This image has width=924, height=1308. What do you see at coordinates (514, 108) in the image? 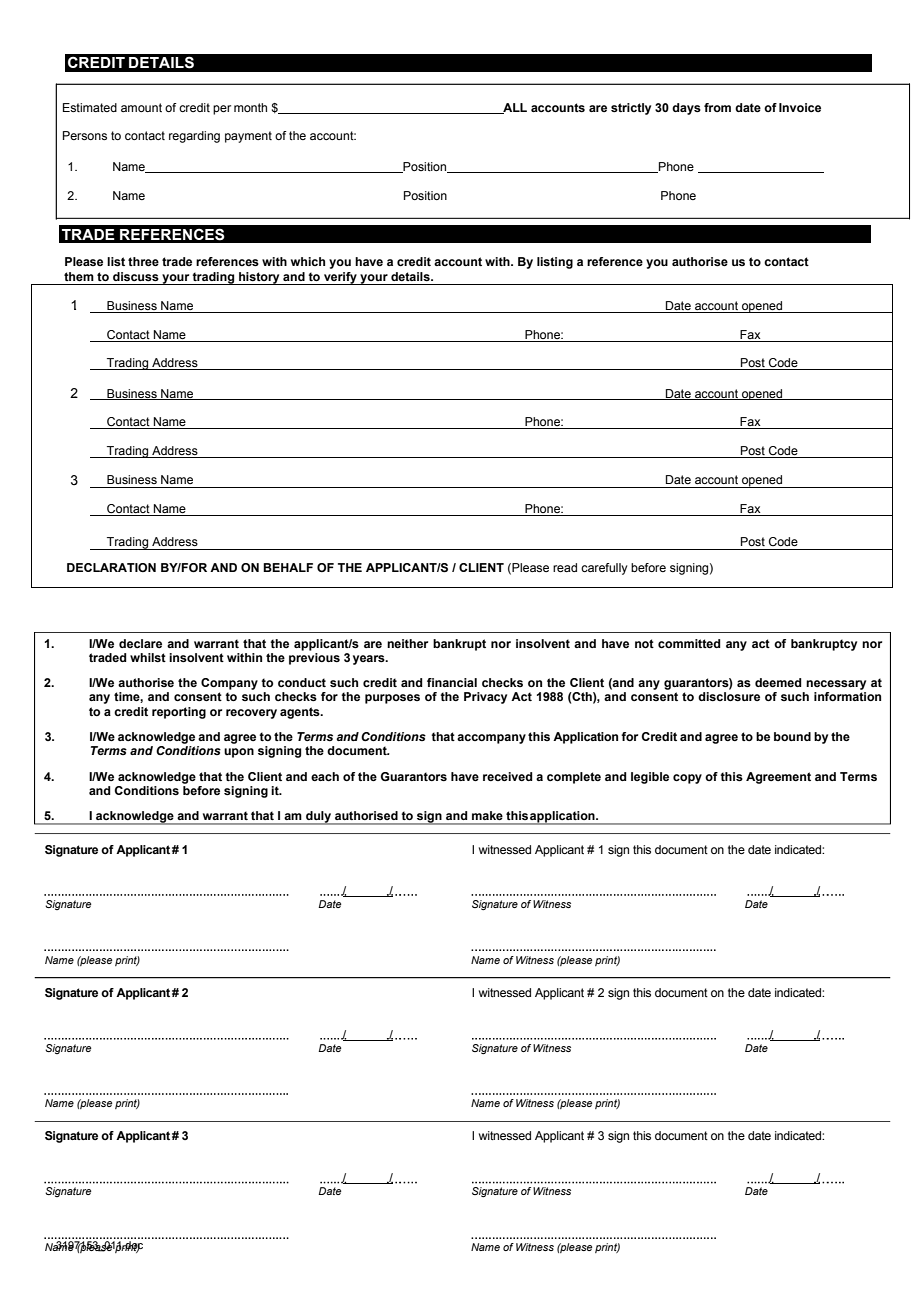
I see `ALL` at bounding box center [514, 108].
